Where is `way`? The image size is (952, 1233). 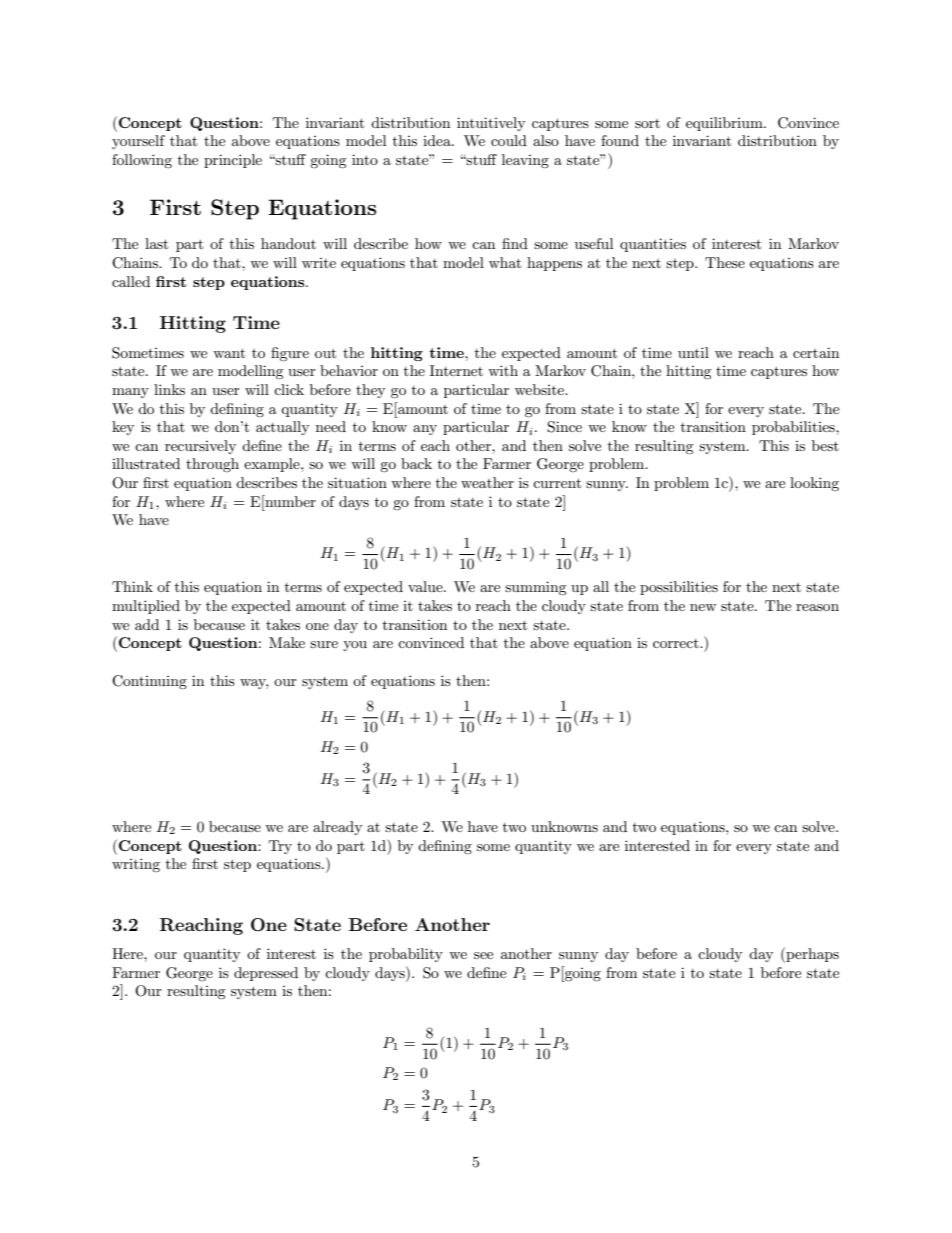
way is located at coordinates (254, 684).
